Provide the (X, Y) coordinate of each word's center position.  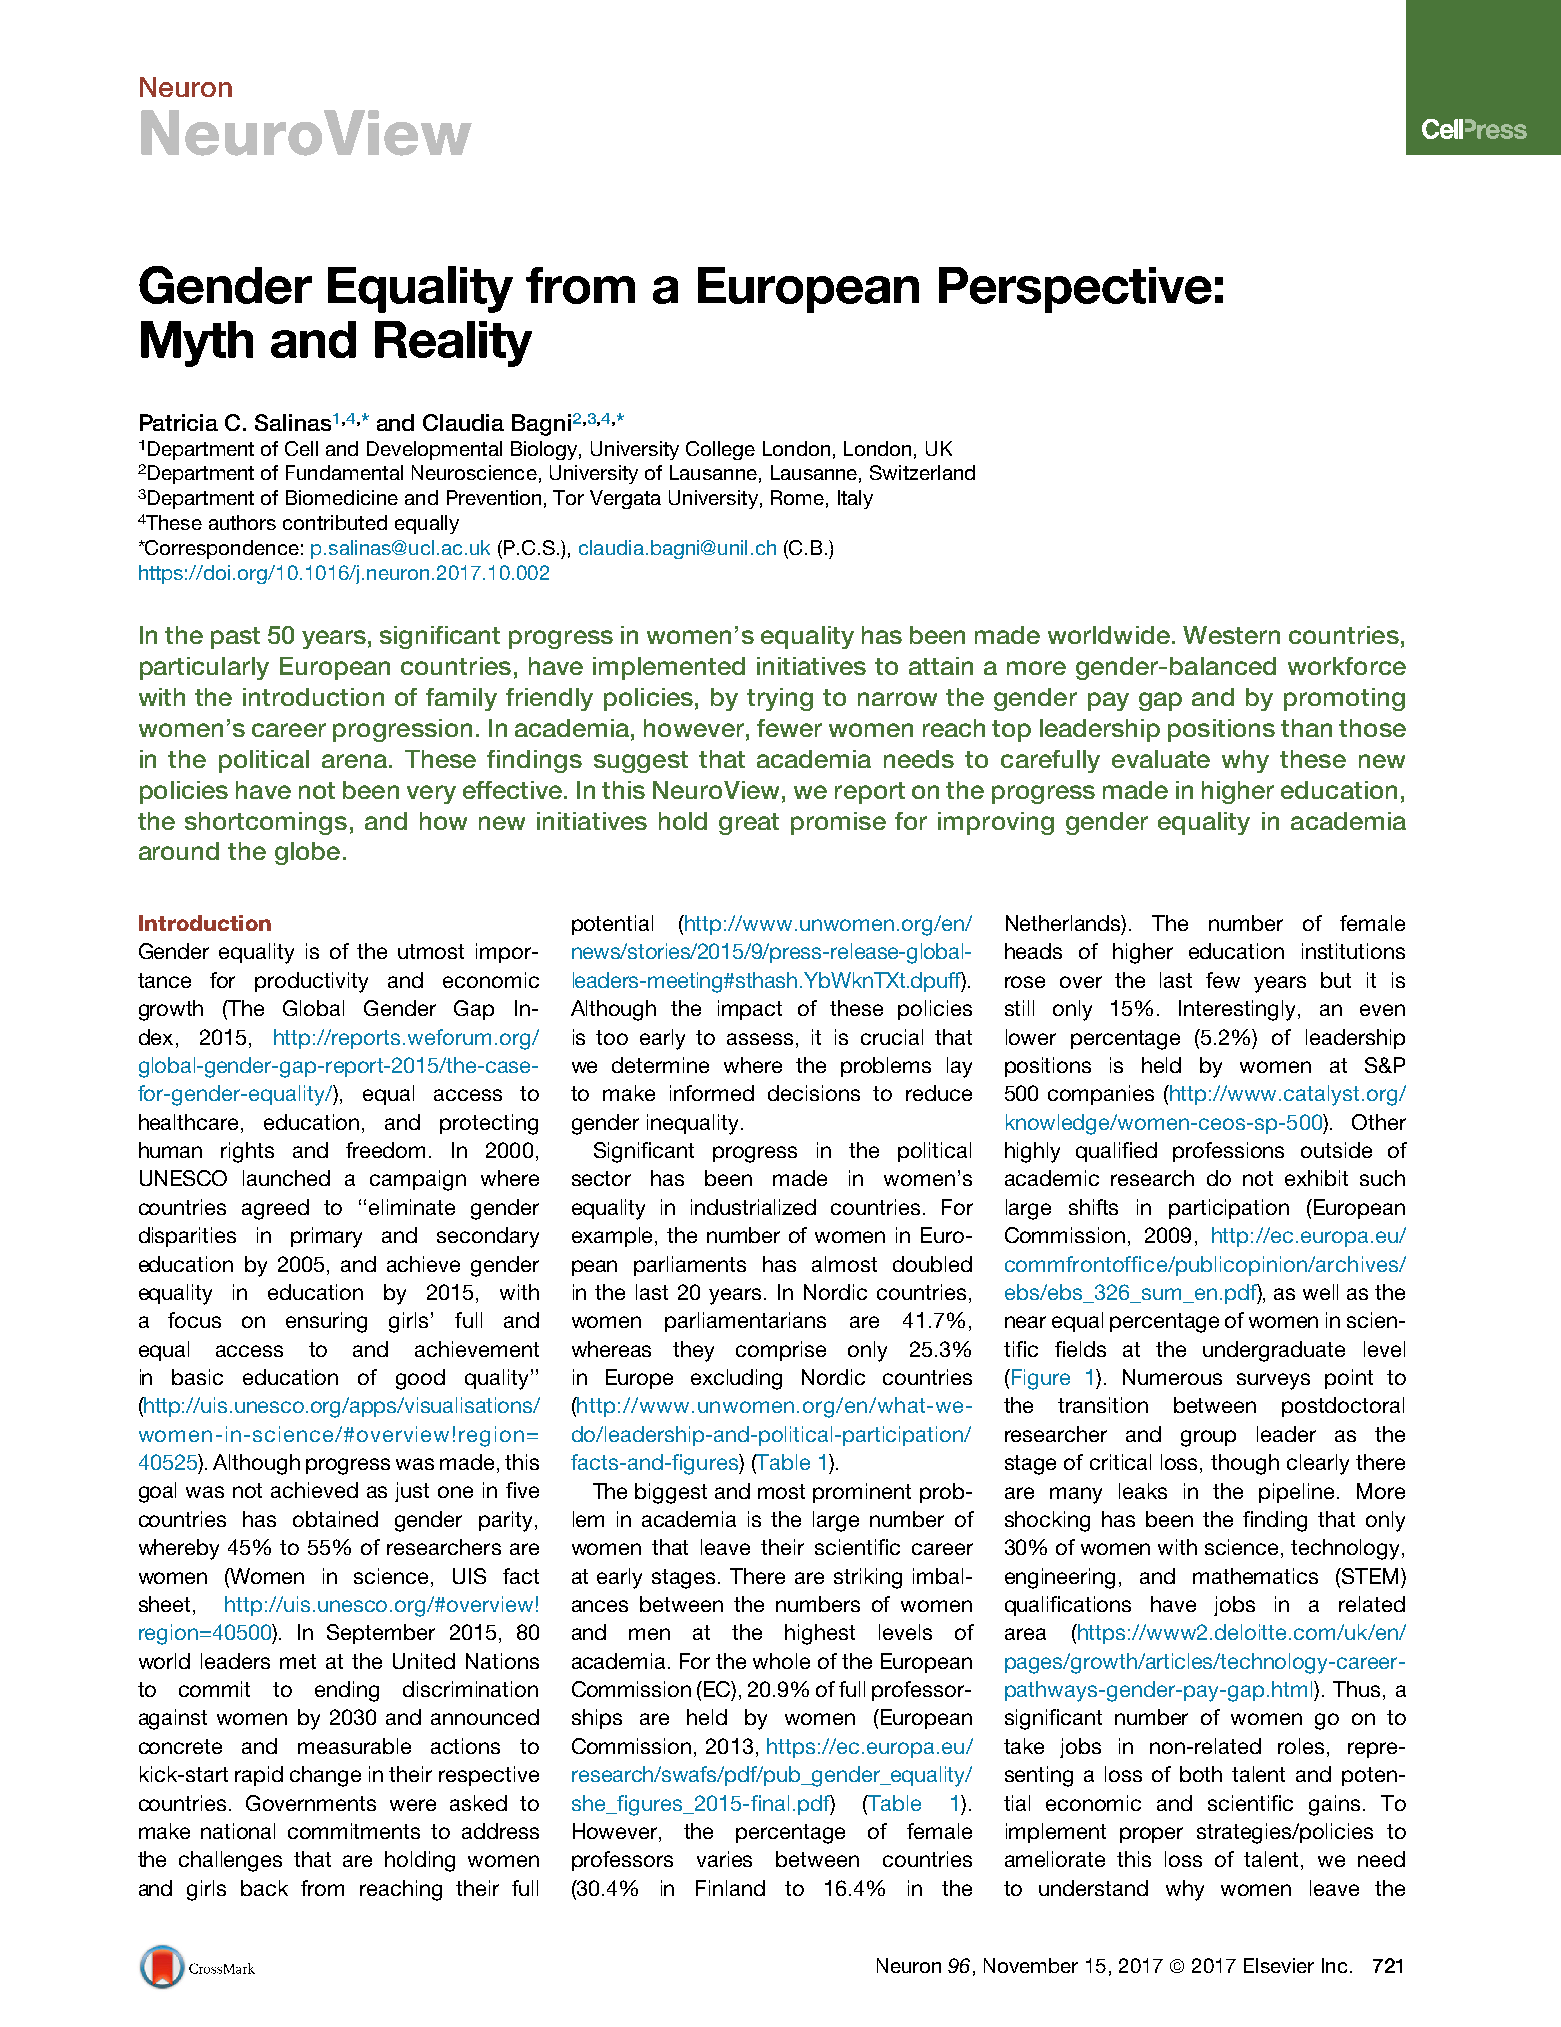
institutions (1353, 951)
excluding (736, 1379)
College (720, 450)
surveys (1273, 1381)
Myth (197, 344)
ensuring (326, 1322)
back (264, 1888)
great (749, 824)
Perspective (1075, 290)
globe (307, 853)
